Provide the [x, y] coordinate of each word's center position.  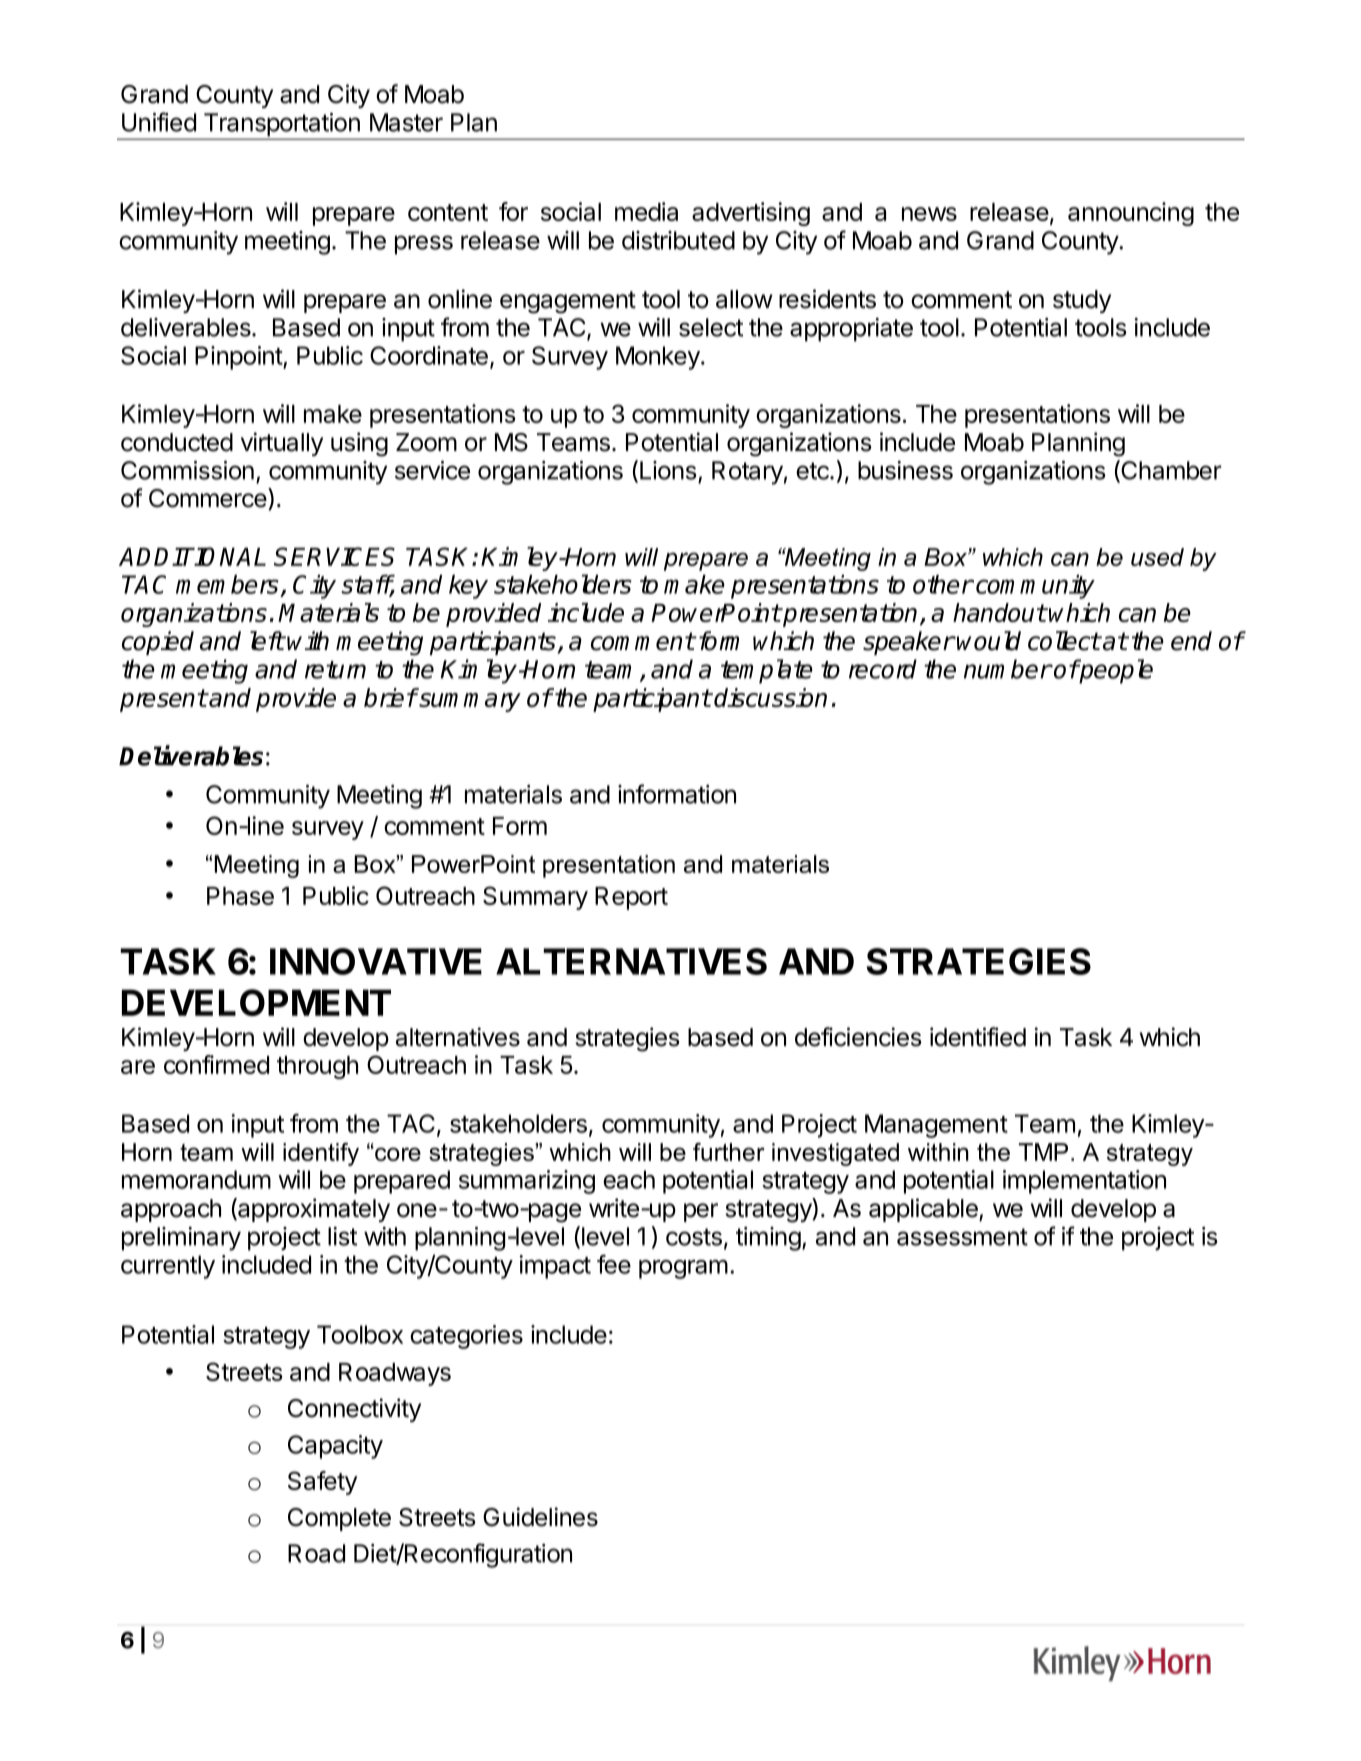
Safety [322, 1483]
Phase [240, 896]
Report [631, 898]
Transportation [281, 126]
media [646, 211]
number [1008, 669]
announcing [1131, 214]
